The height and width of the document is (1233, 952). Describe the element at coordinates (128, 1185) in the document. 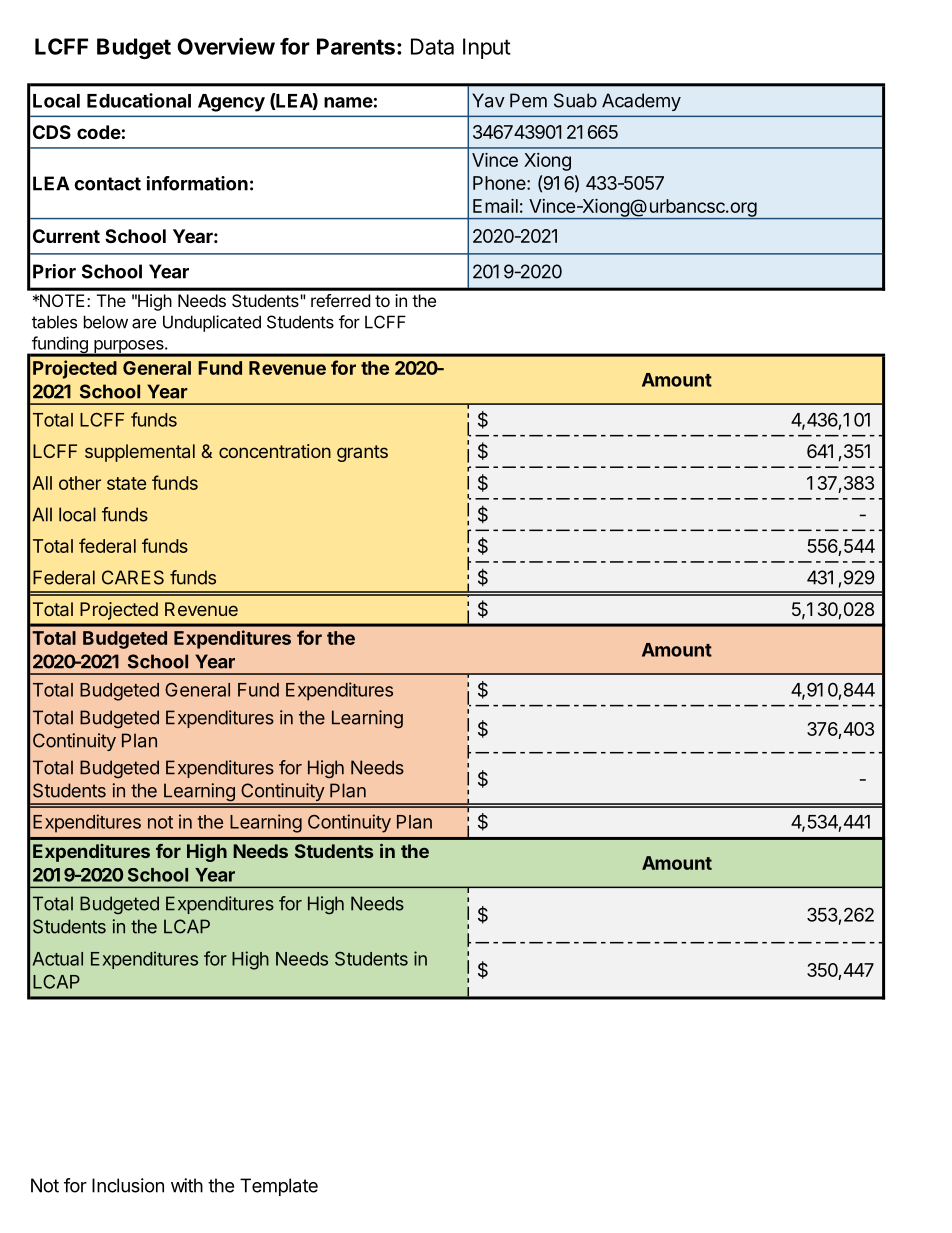

I see `Inclusion` at that location.
